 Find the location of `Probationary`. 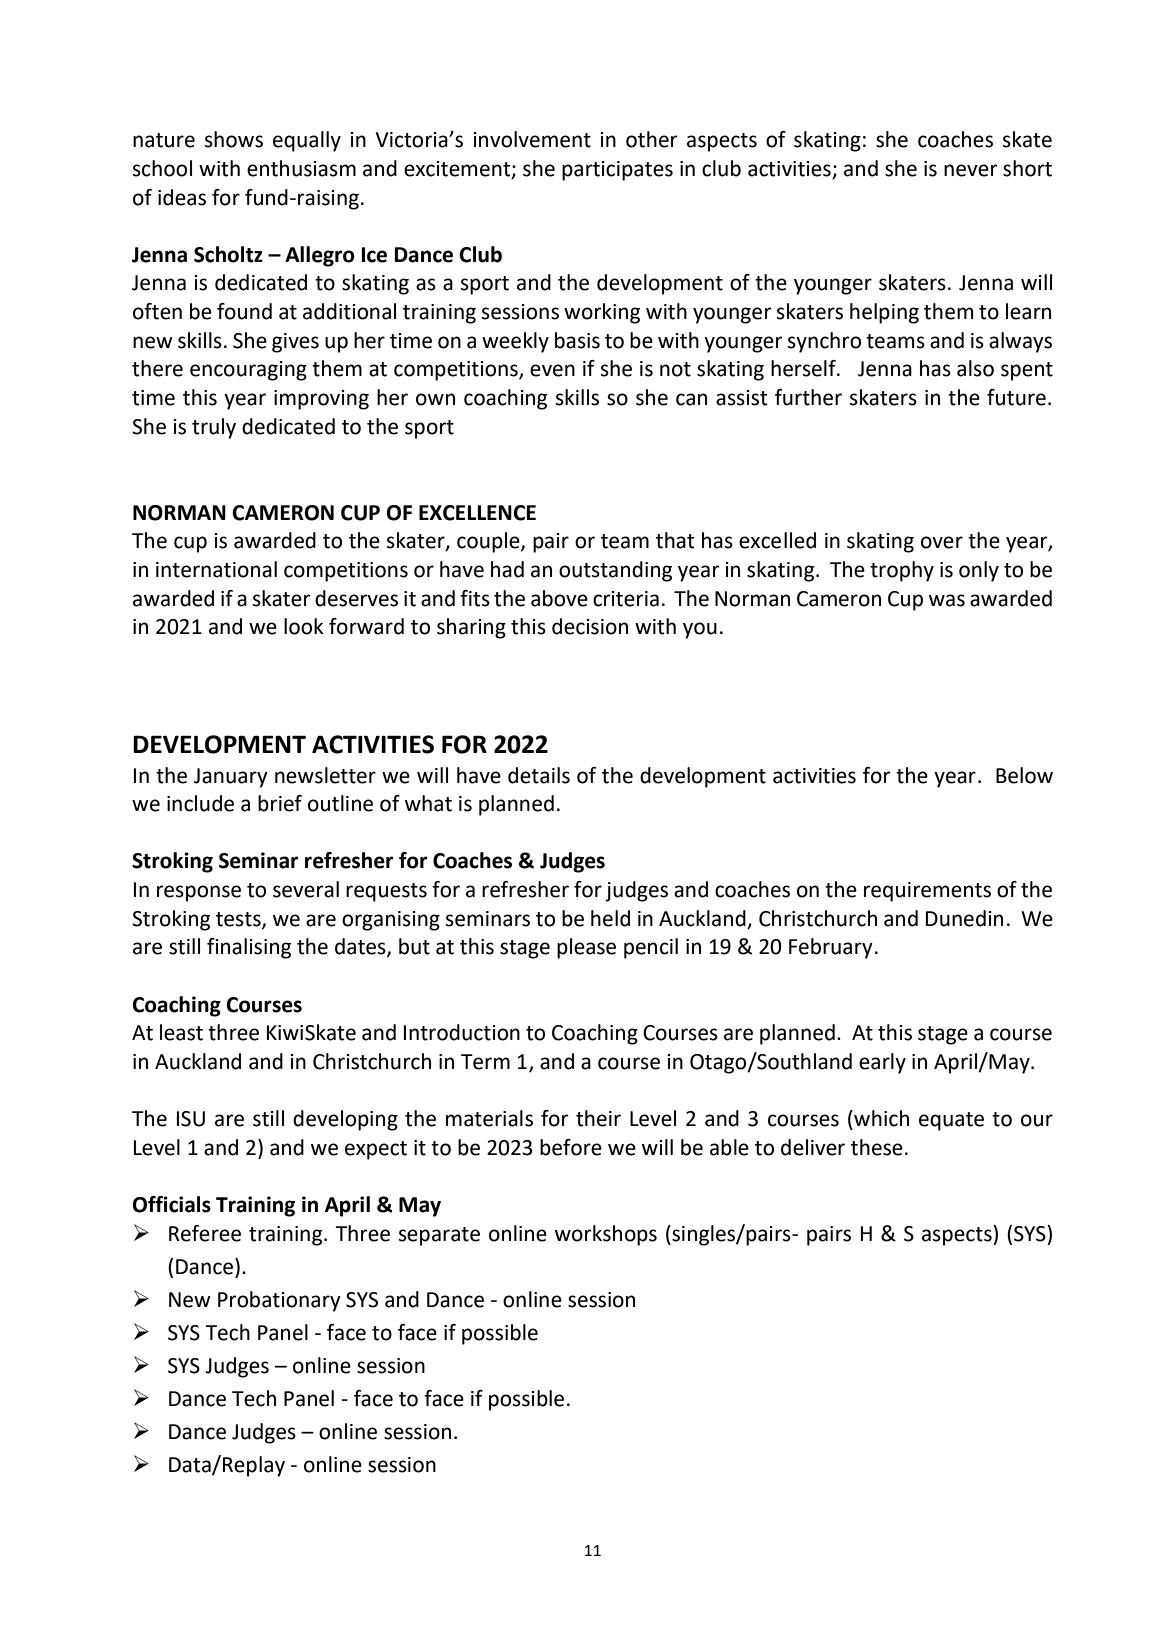

Probationary is located at coordinates (279, 1301).
